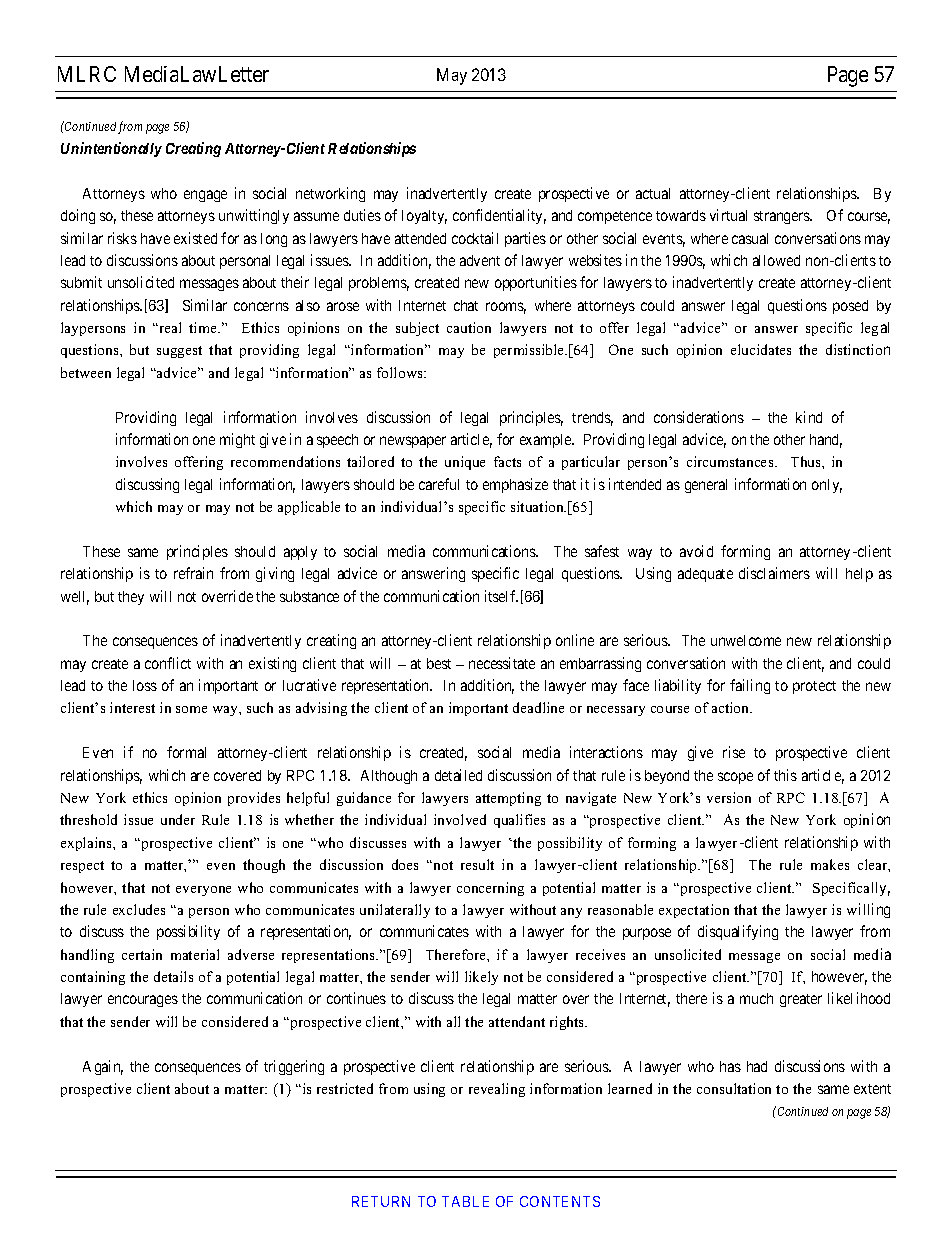 Image resolution: width=952 pixels, height=1233 pixels. What do you see at coordinates (139, 909) in the screenshot?
I see `excludes` at bounding box center [139, 909].
